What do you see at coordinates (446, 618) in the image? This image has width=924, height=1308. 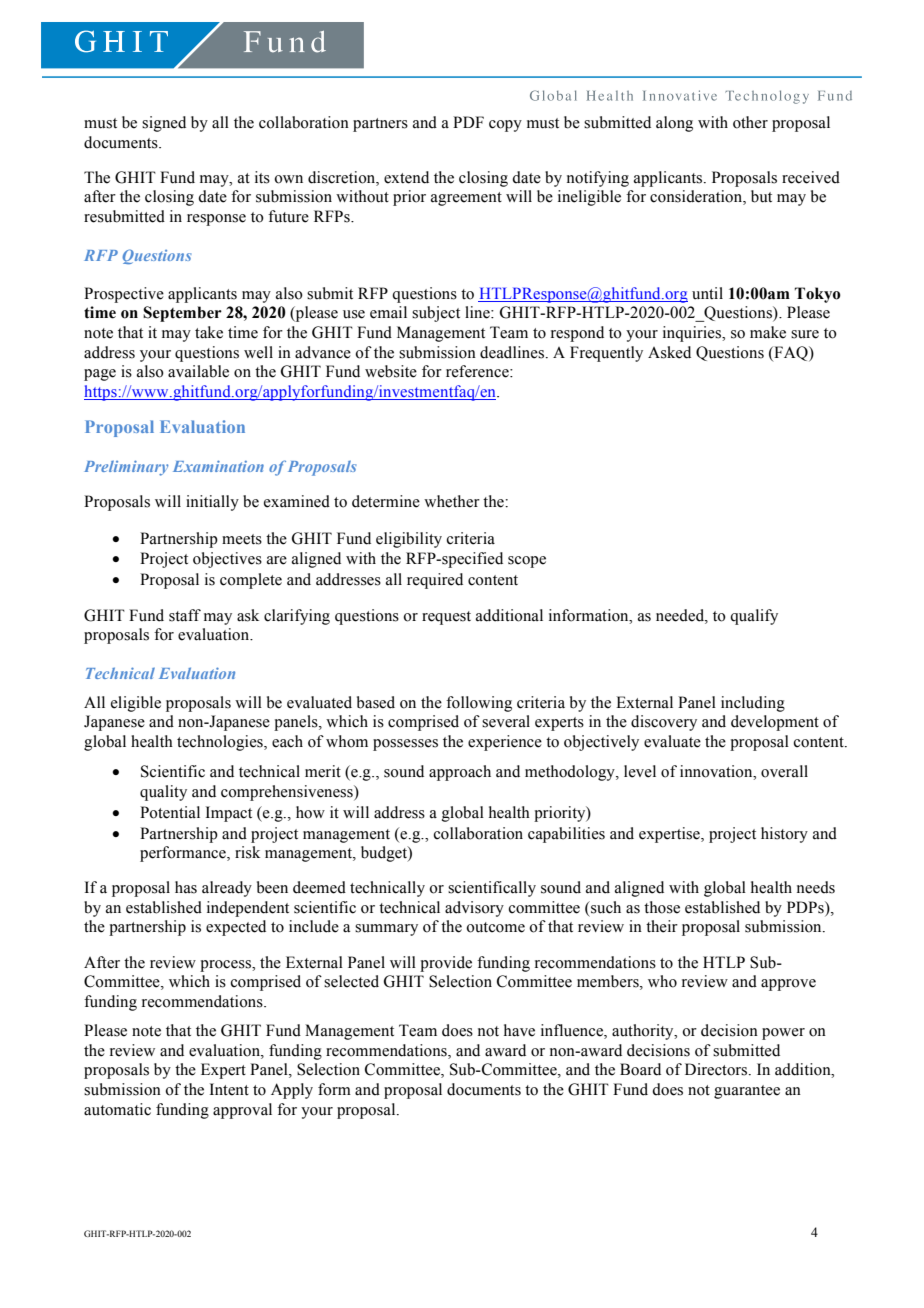 I see `request` at bounding box center [446, 618].
